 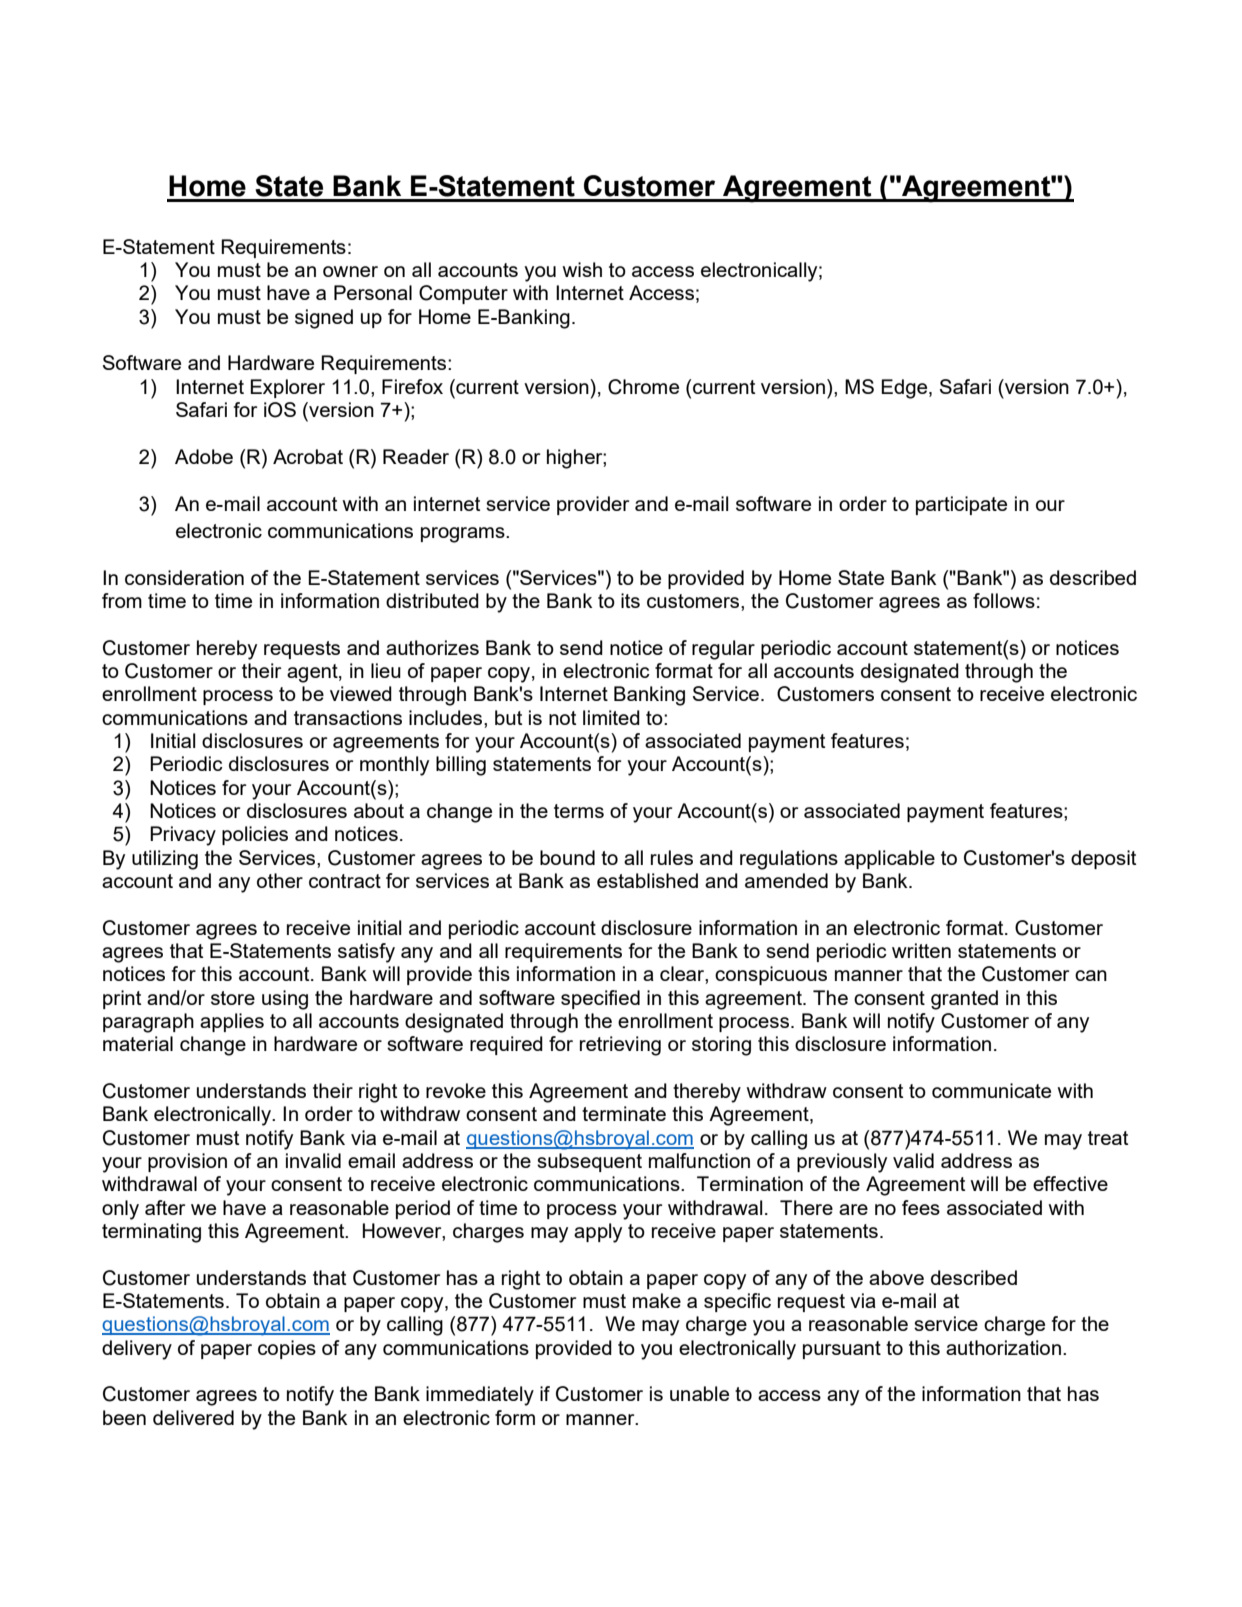 I want to click on bound, so click(x=567, y=857).
